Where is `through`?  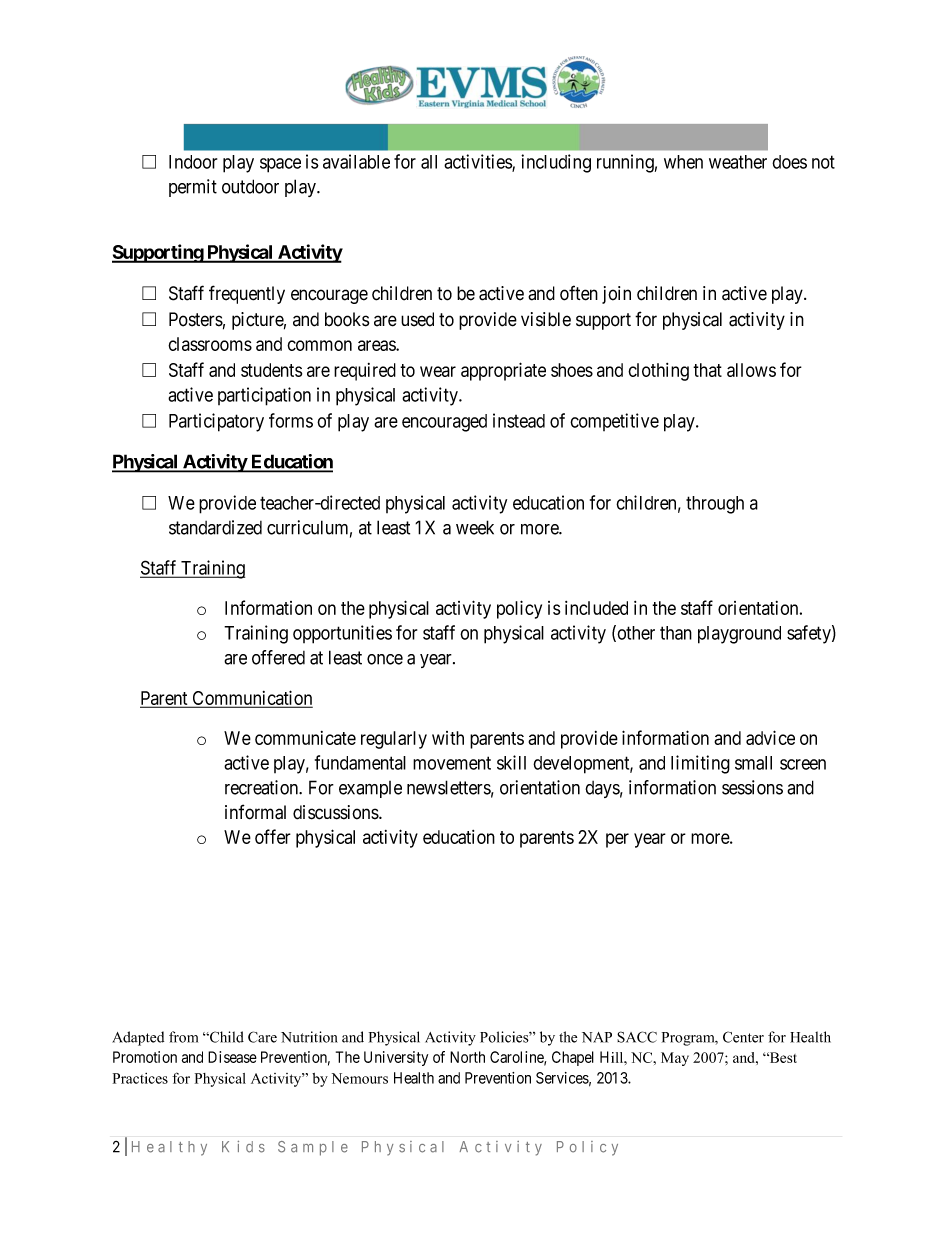
through is located at coordinates (715, 505).
